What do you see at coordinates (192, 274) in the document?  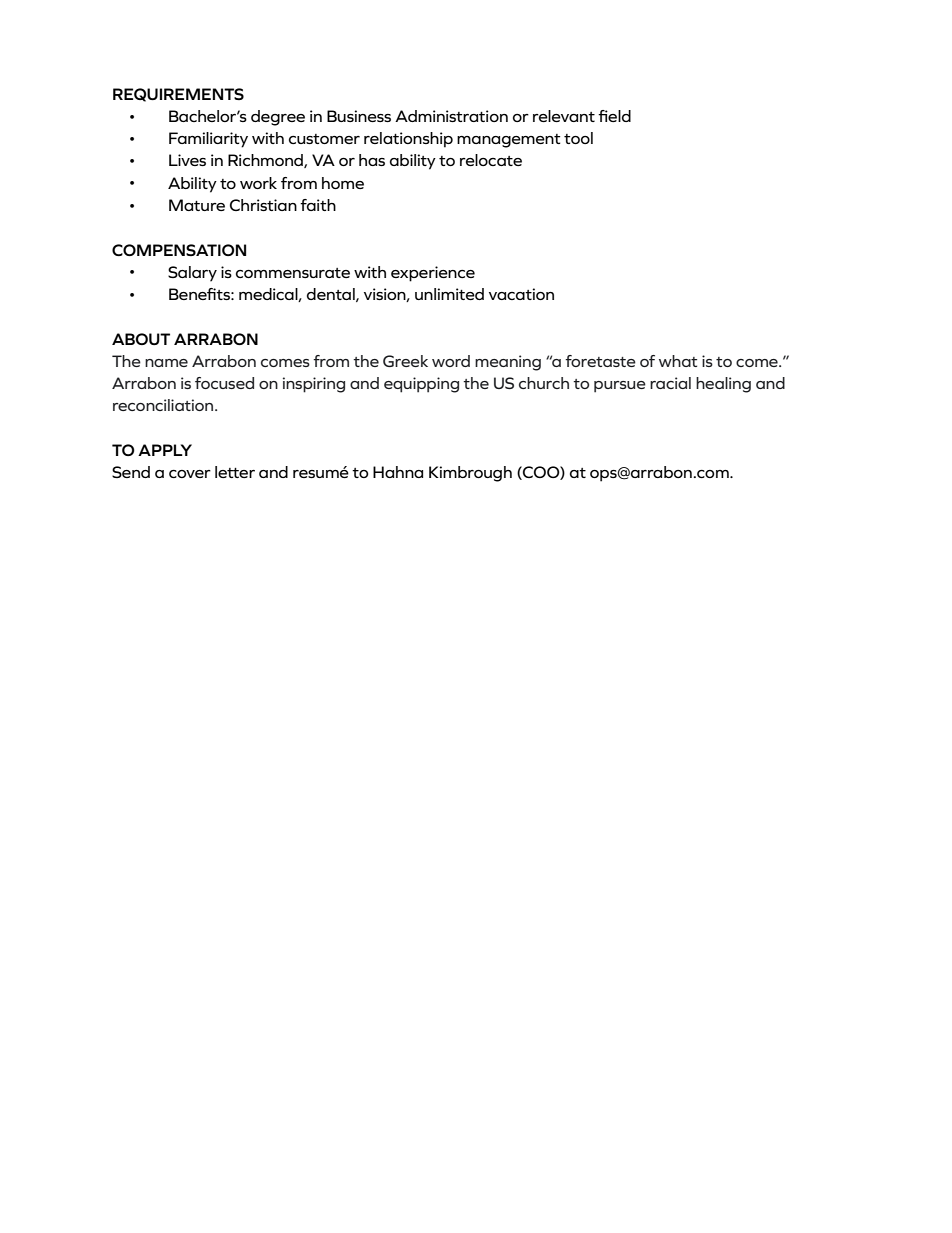 I see `Salary` at bounding box center [192, 274].
